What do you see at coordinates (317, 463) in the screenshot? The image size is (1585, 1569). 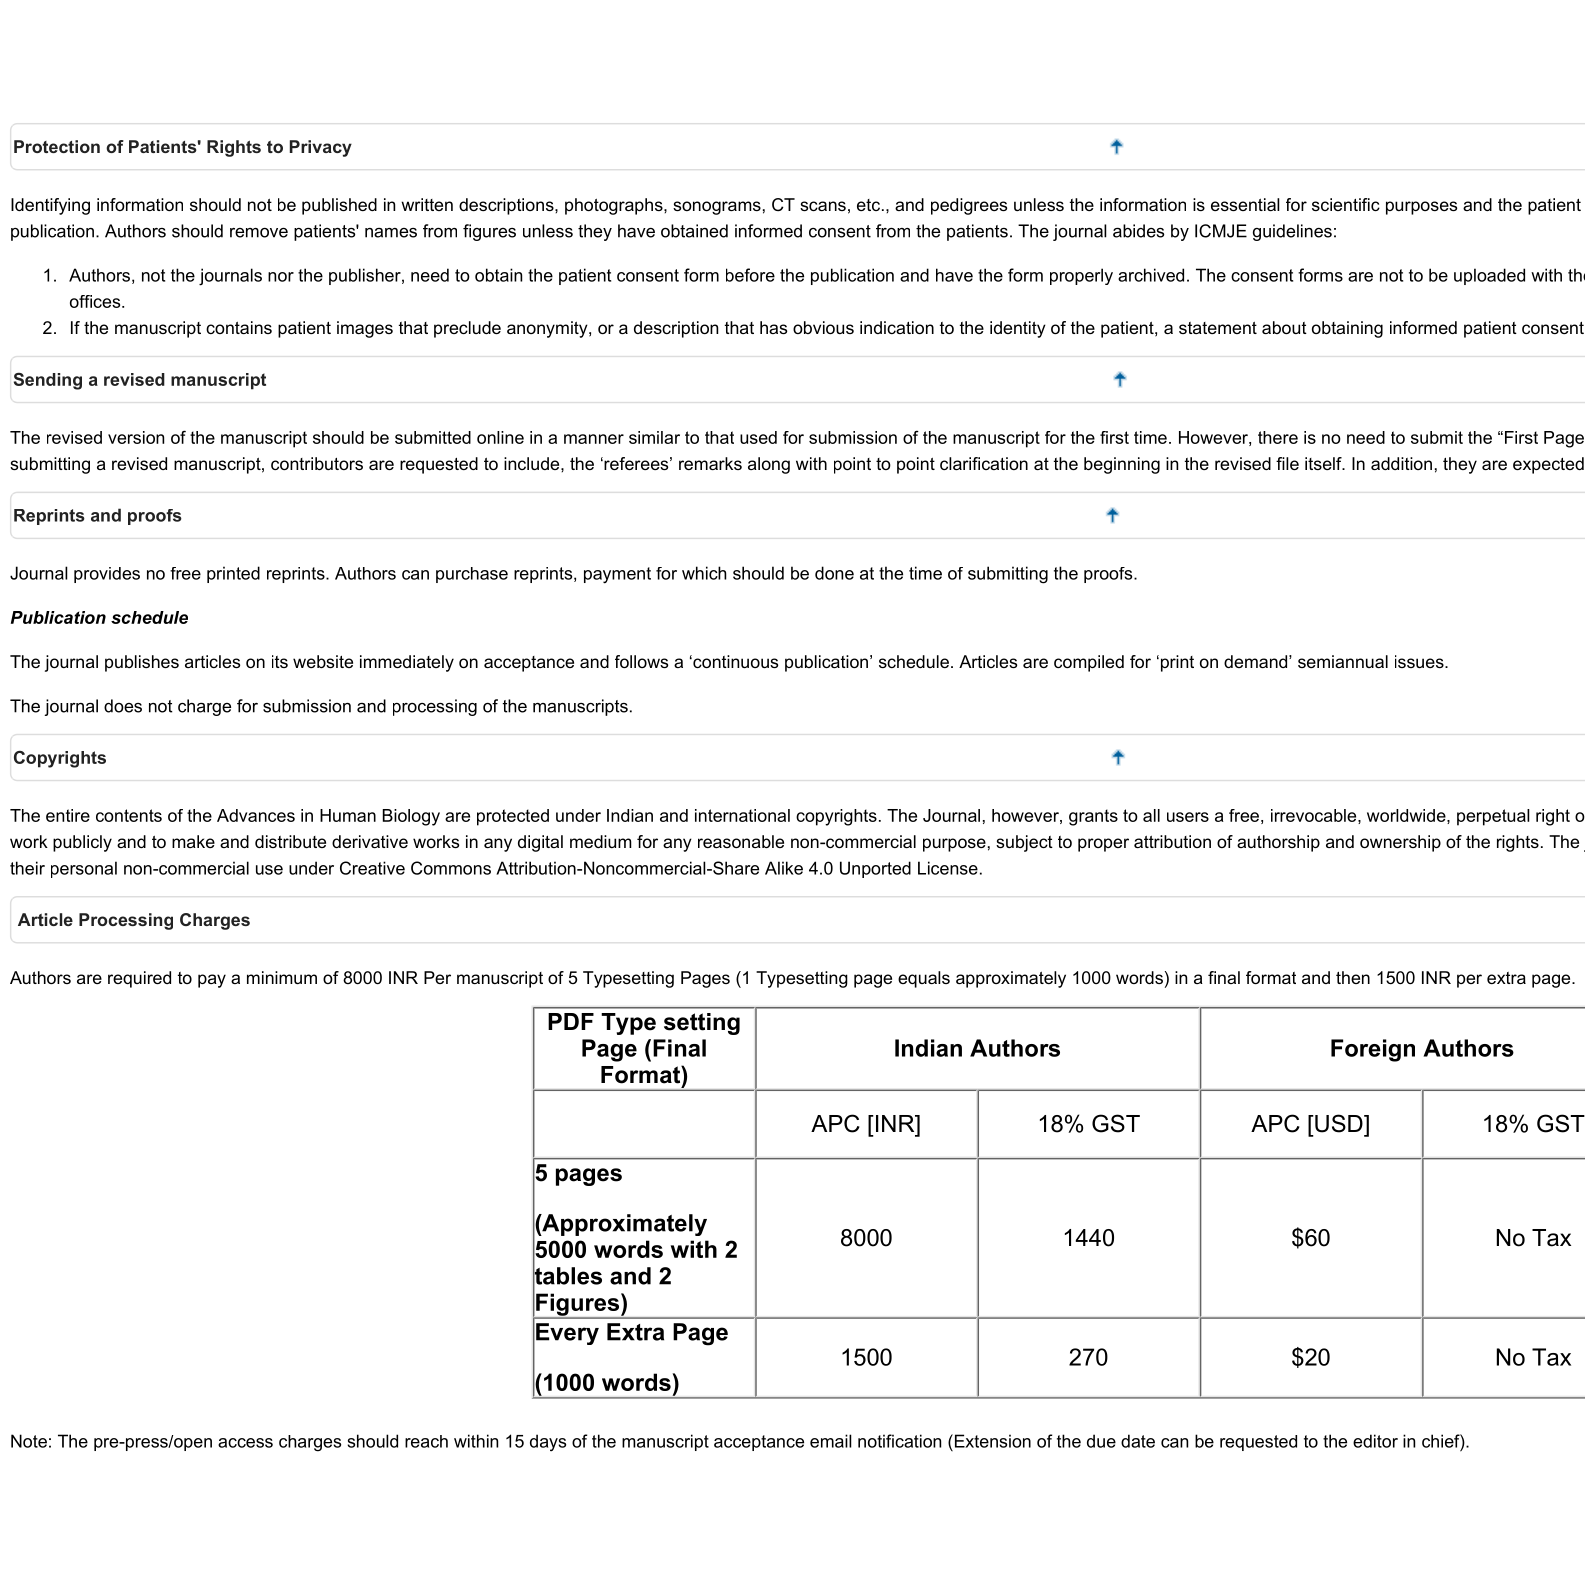 I see `contributors` at bounding box center [317, 463].
